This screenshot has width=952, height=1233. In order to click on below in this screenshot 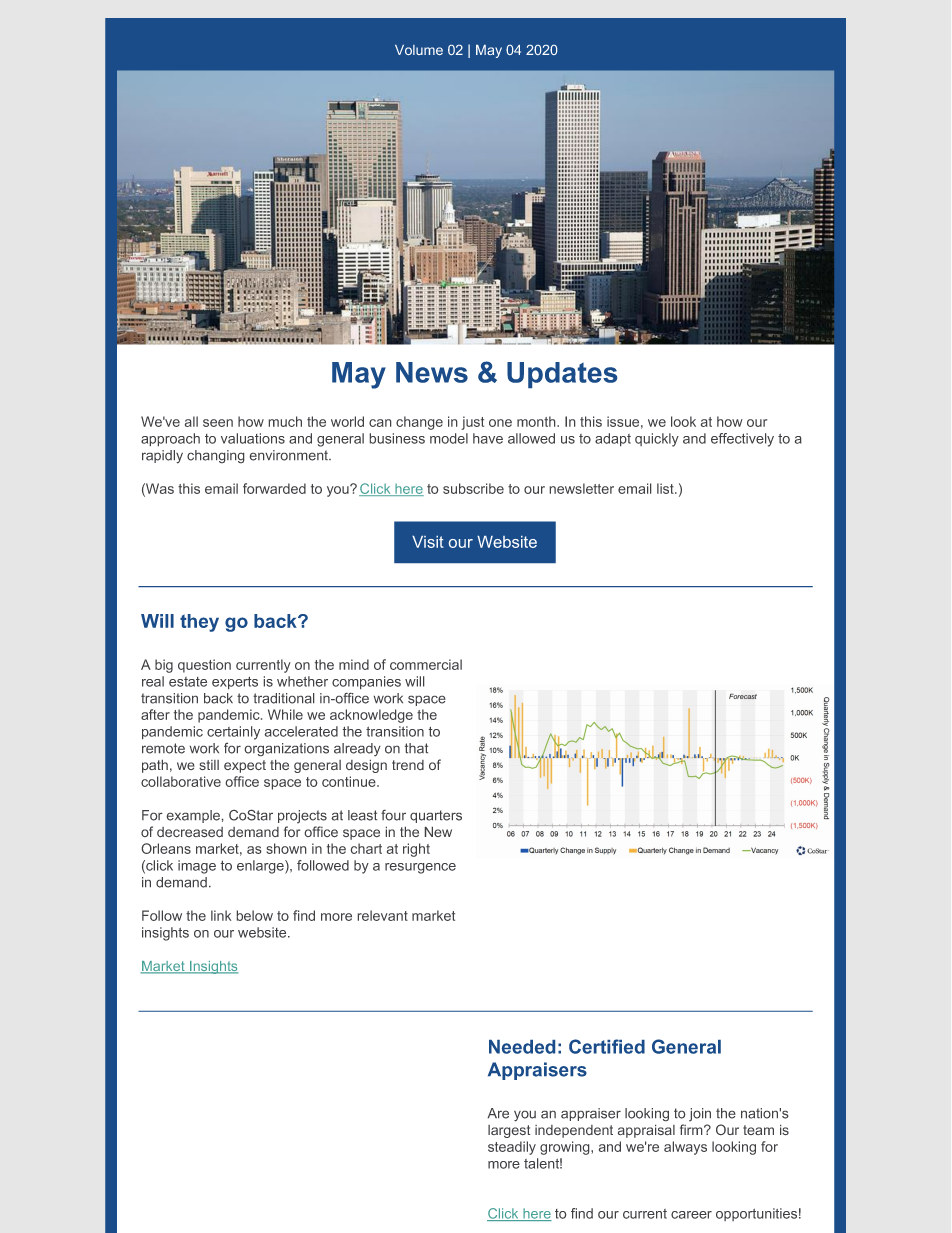, I will do `click(255, 915)`.
